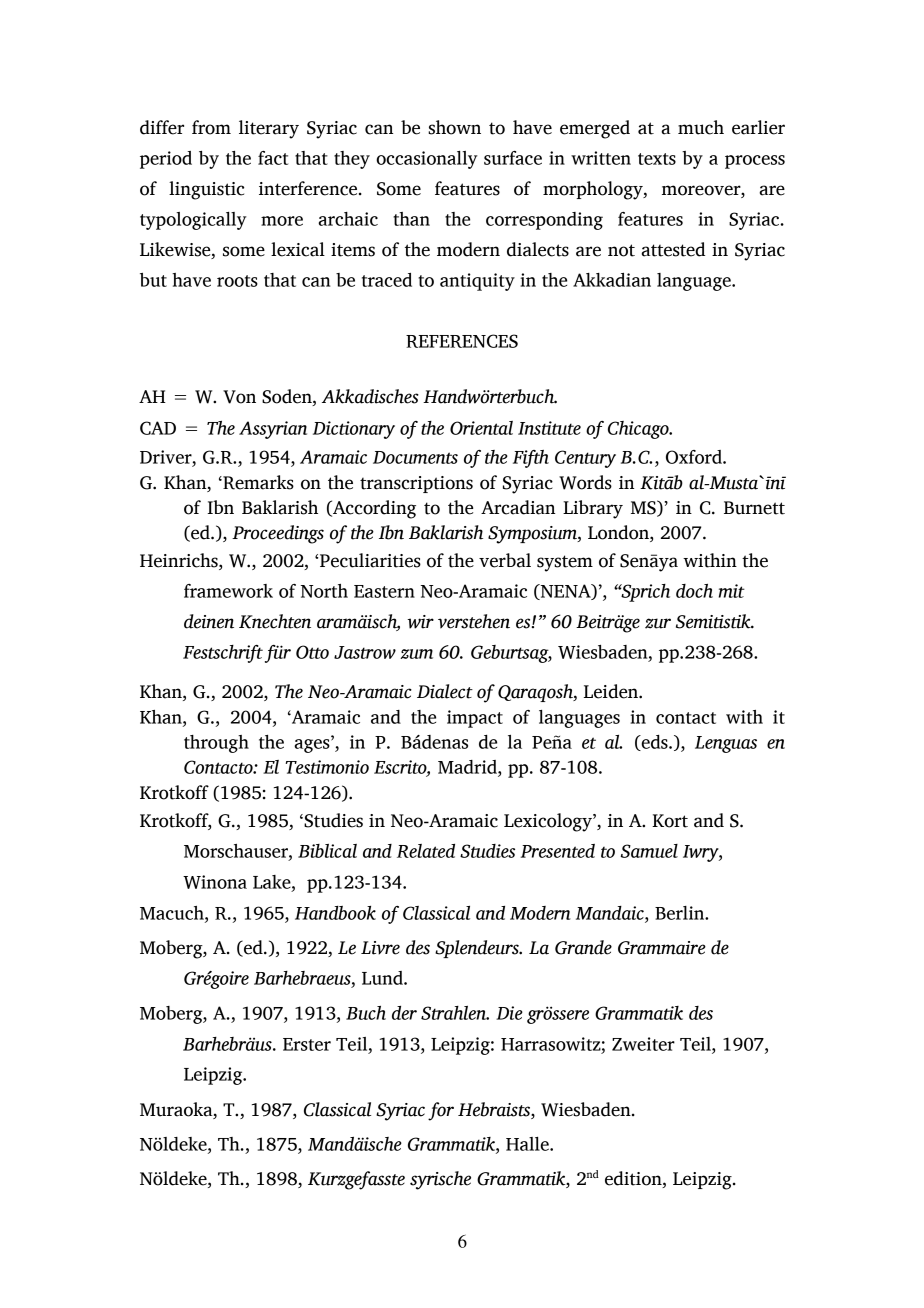  I want to click on verbal, so click(505, 560).
